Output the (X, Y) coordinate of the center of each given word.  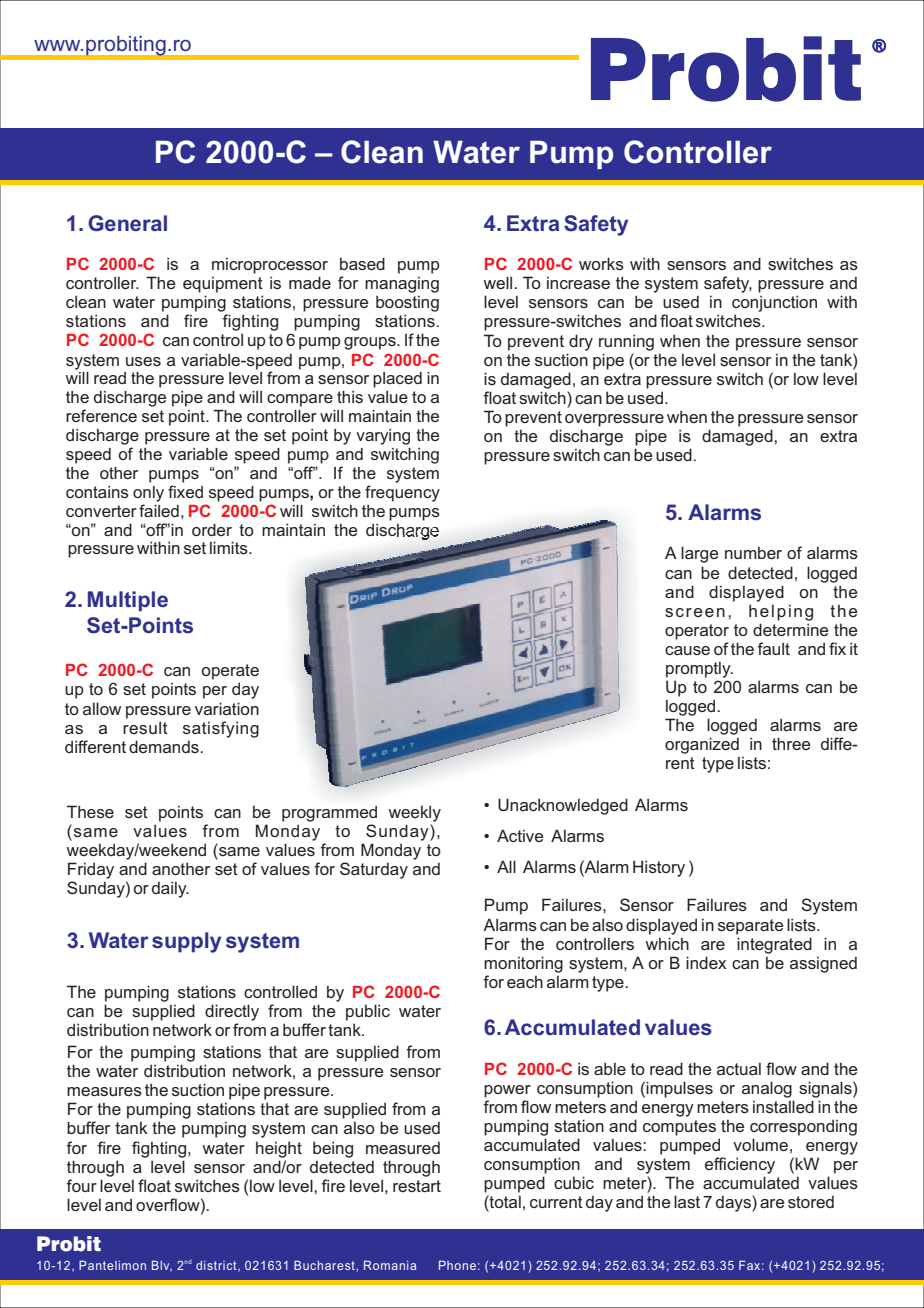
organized (702, 745)
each (525, 981)
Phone (457, 1265)
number (753, 552)
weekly (414, 813)
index (706, 962)
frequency (402, 493)
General (127, 223)
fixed (185, 491)
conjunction (774, 303)
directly (232, 1012)
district (217, 1266)
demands (165, 746)
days (734, 1203)
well (499, 282)
